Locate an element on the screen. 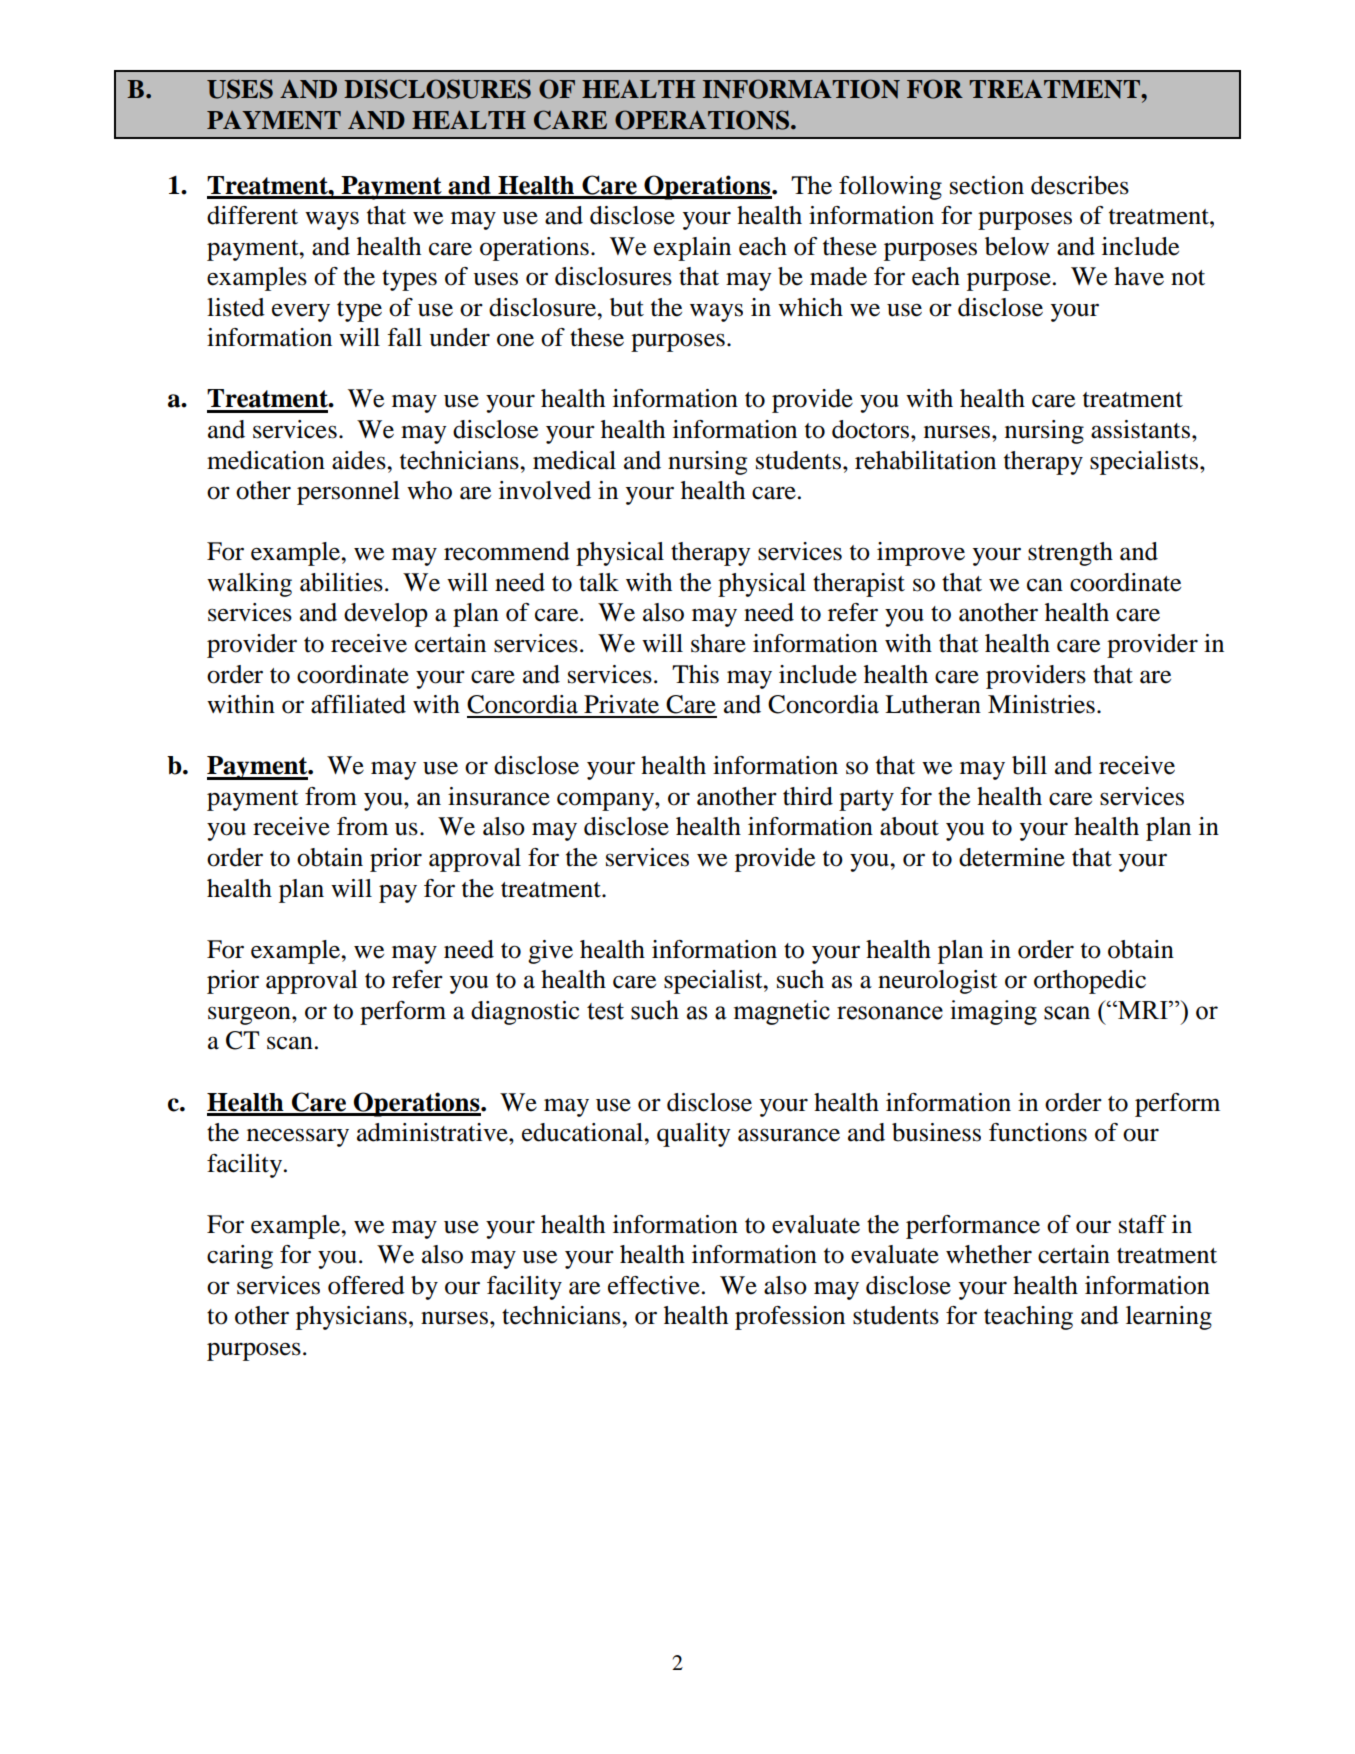  bill is located at coordinates (1029, 765).
